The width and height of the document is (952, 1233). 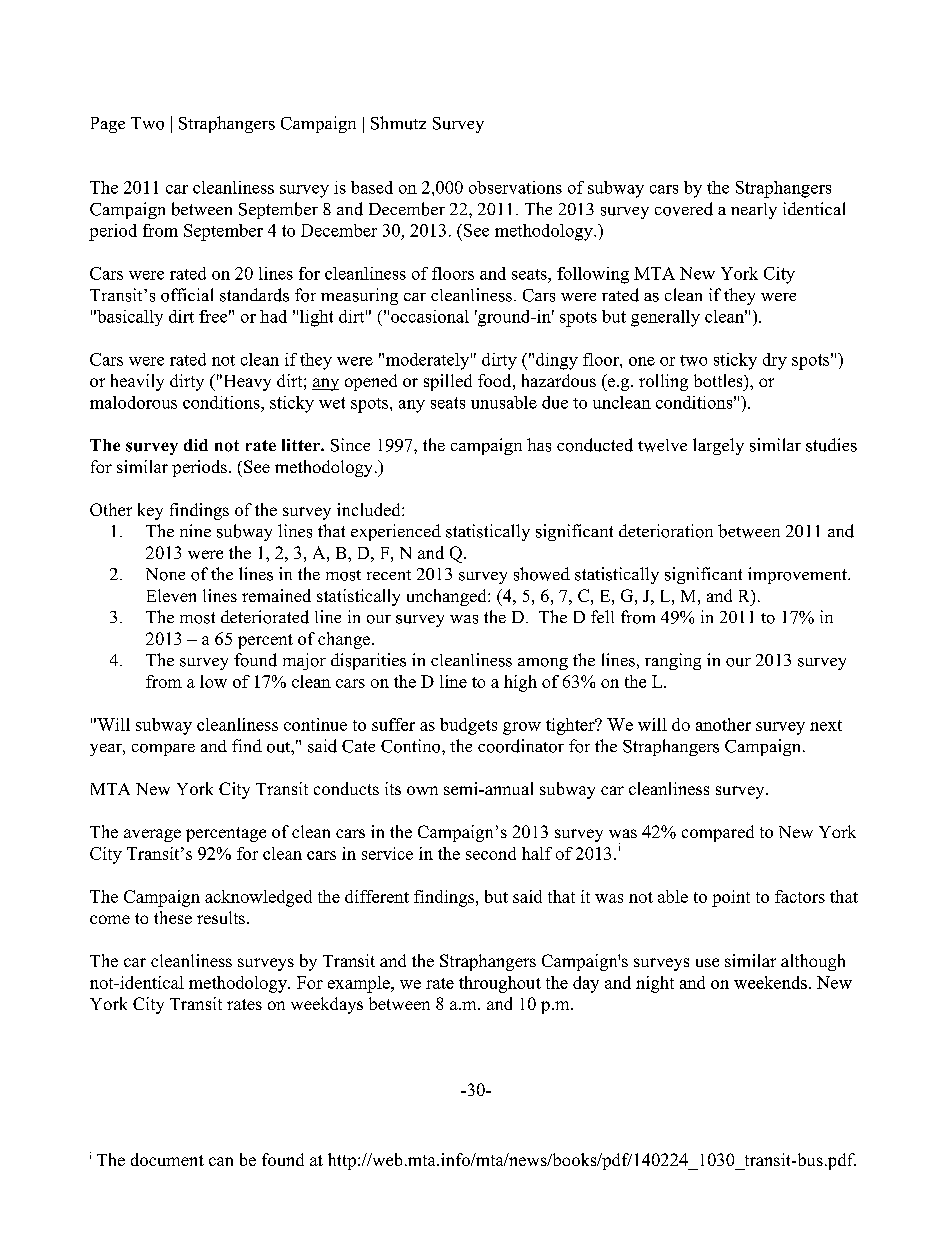 What do you see at coordinates (422, 790) in the document?
I see `own` at bounding box center [422, 790].
